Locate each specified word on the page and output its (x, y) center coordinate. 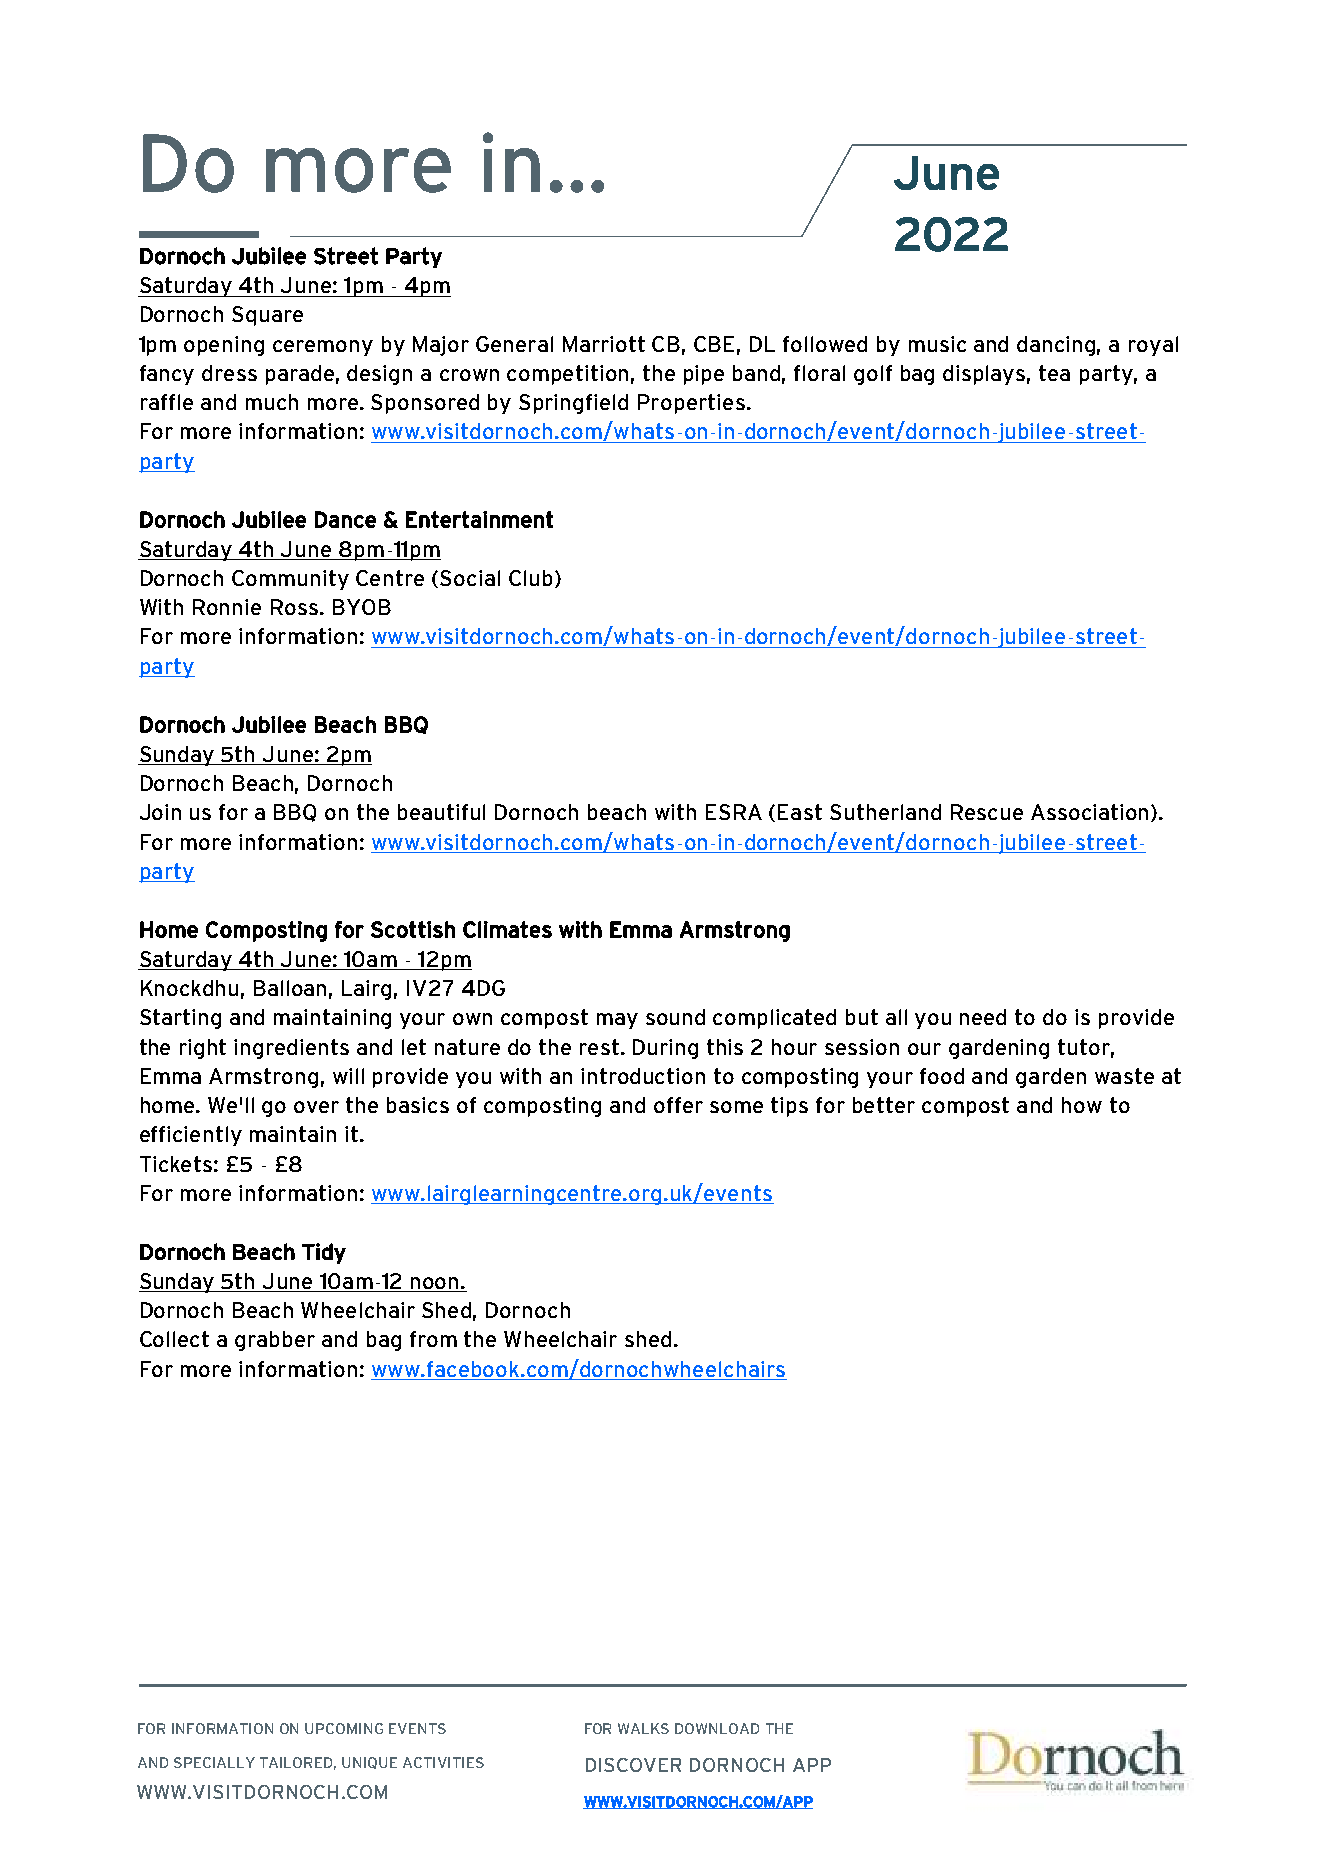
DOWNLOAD (717, 1728)
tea (1054, 373)
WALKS (643, 1728)
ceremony (323, 348)
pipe (704, 375)
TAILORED (298, 1763)
